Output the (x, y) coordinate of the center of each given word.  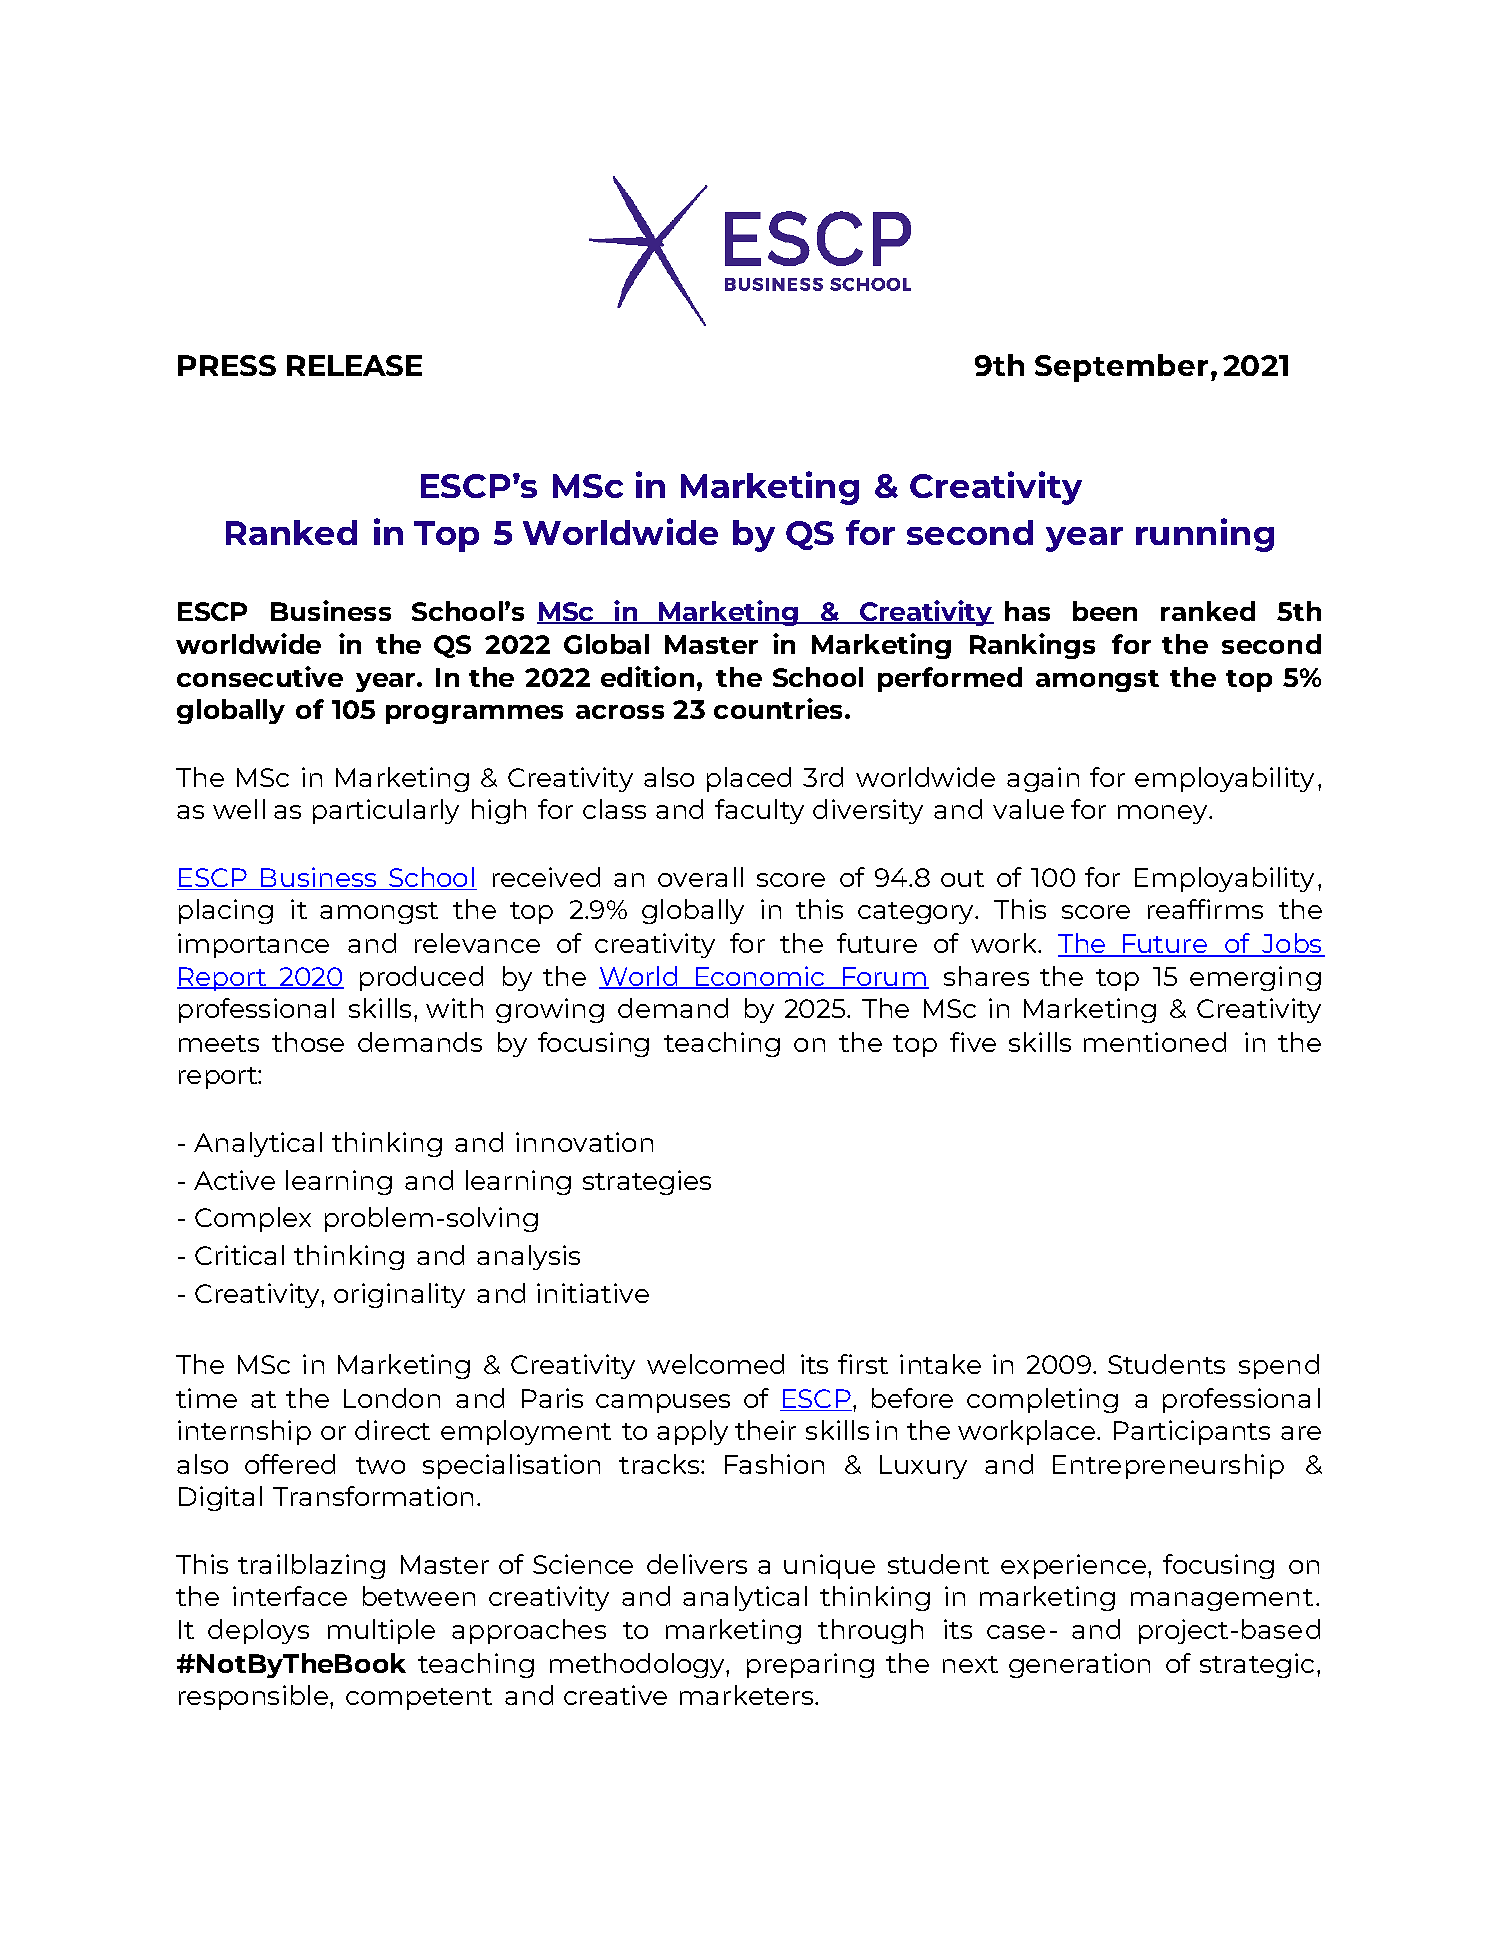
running (1205, 535)
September (1121, 368)
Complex (253, 1219)
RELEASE (354, 365)
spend (1279, 1366)
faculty (759, 811)
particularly (386, 811)
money (1164, 814)
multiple (381, 1631)
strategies (647, 1182)
